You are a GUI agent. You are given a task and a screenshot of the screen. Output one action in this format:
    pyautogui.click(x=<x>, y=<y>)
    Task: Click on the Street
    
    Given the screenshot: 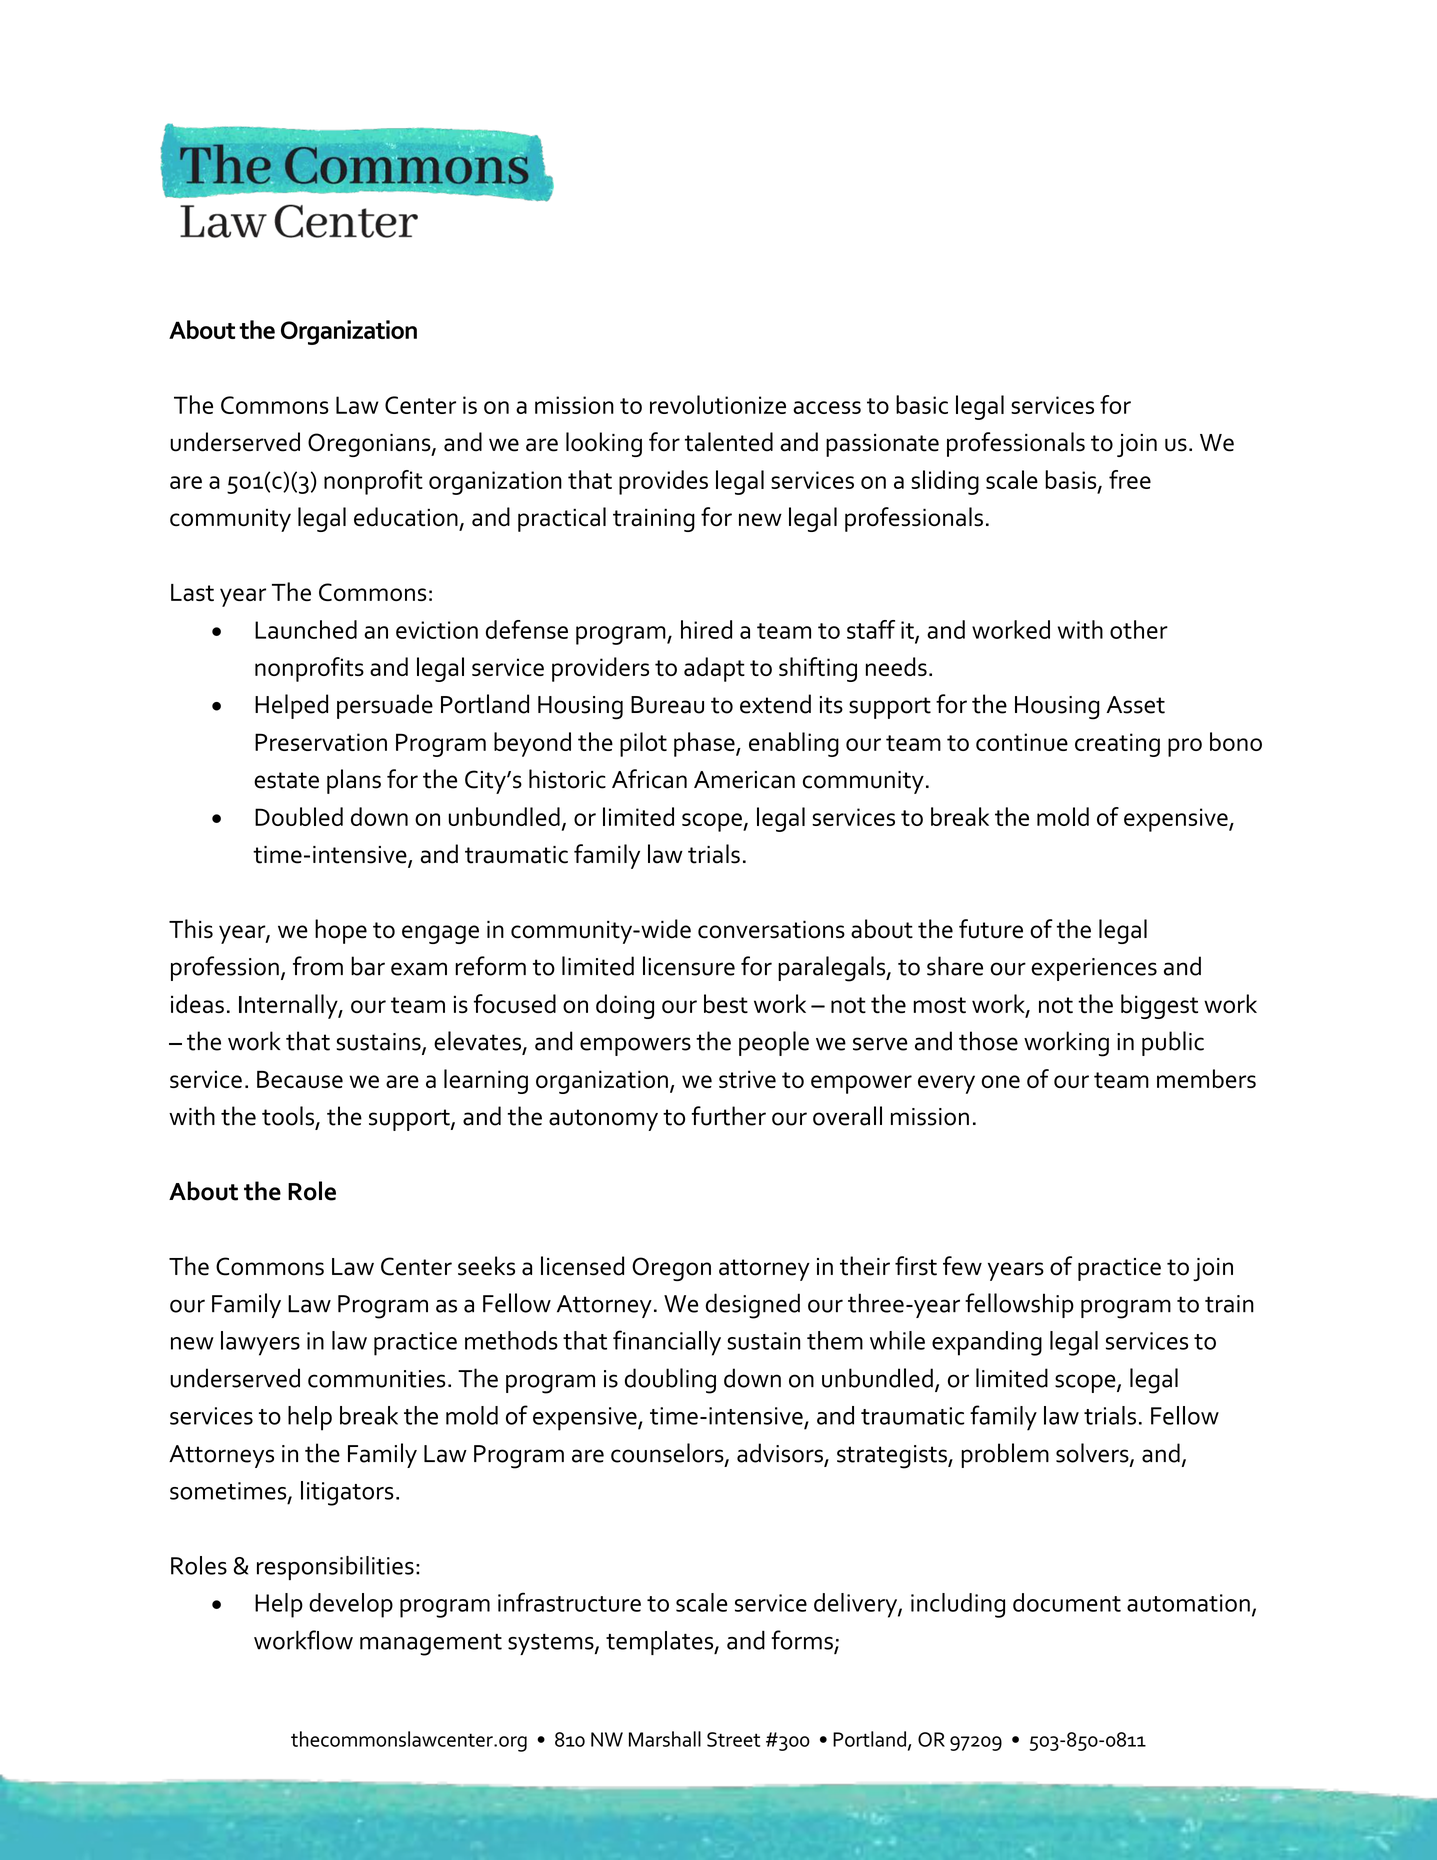 What is the action you would take?
    pyautogui.click(x=733, y=1739)
